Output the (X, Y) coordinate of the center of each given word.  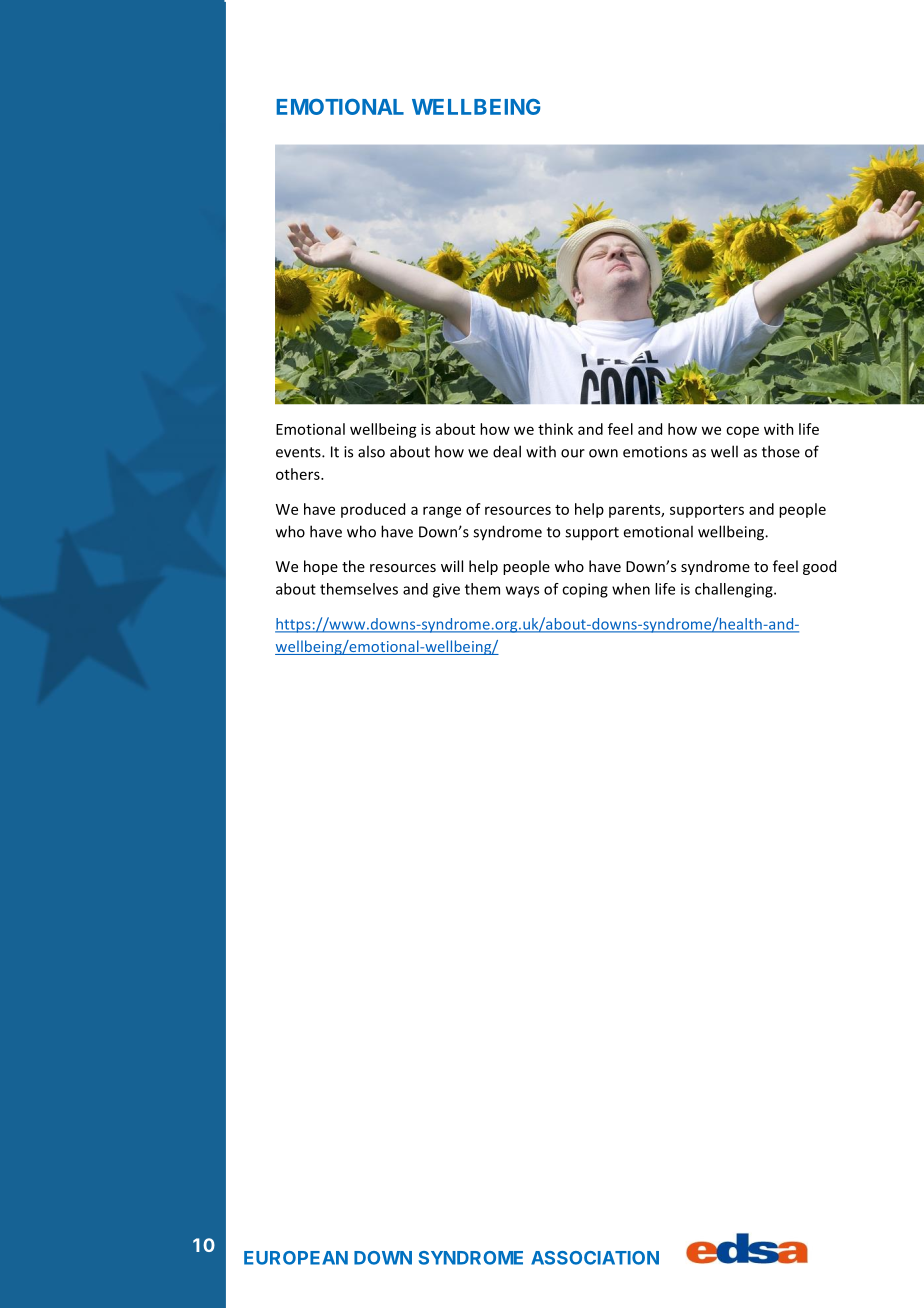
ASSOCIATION (595, 1258)
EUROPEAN (296, 1258)
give (446, 590)
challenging (735, 590)
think (555, 429)
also (371, 451)
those (781, 451)
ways (522, 592)
